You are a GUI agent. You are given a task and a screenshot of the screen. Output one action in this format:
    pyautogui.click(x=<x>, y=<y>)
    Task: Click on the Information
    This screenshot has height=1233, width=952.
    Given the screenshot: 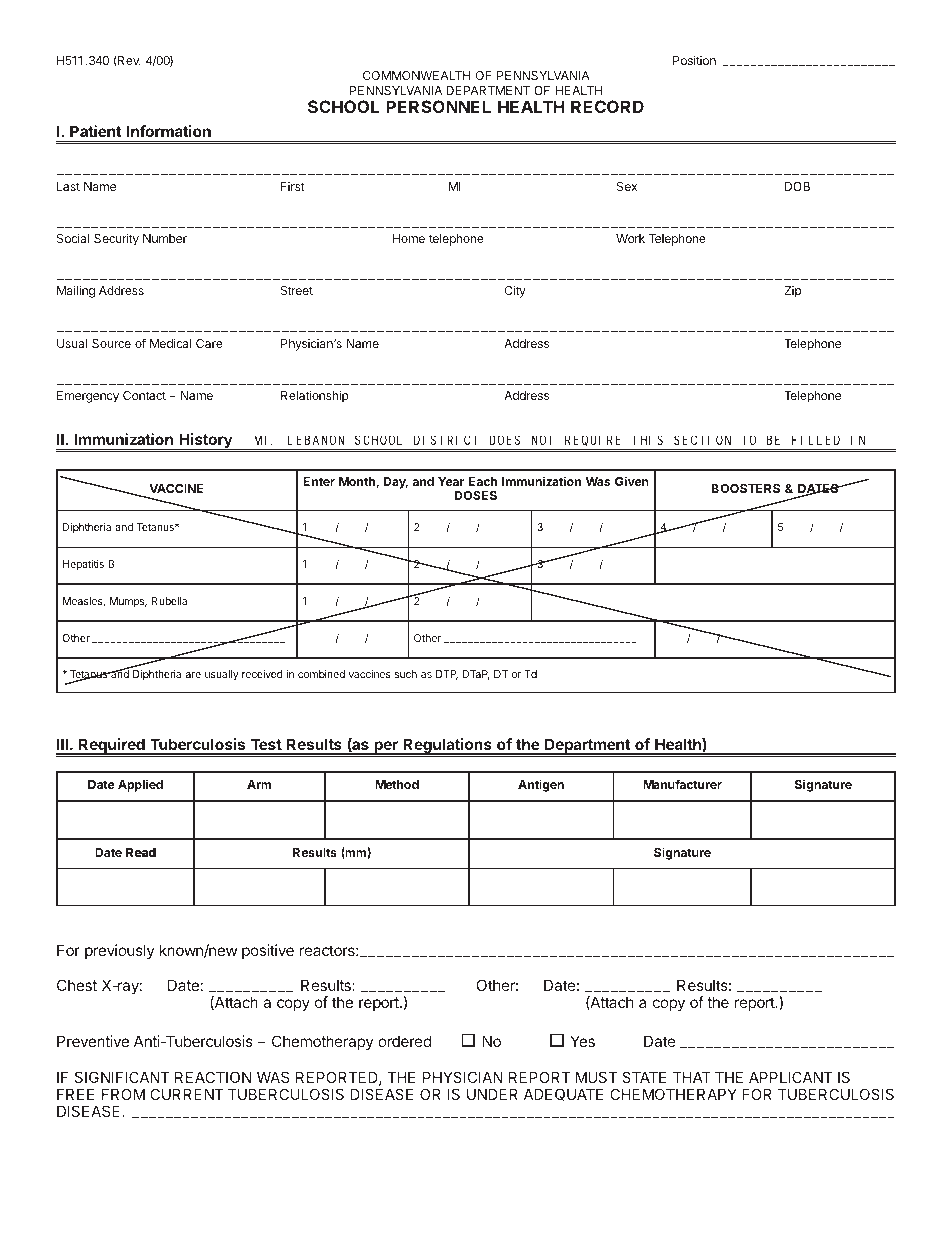 What is the action you would take?
    pyautogui.click(x=169, y=131)
